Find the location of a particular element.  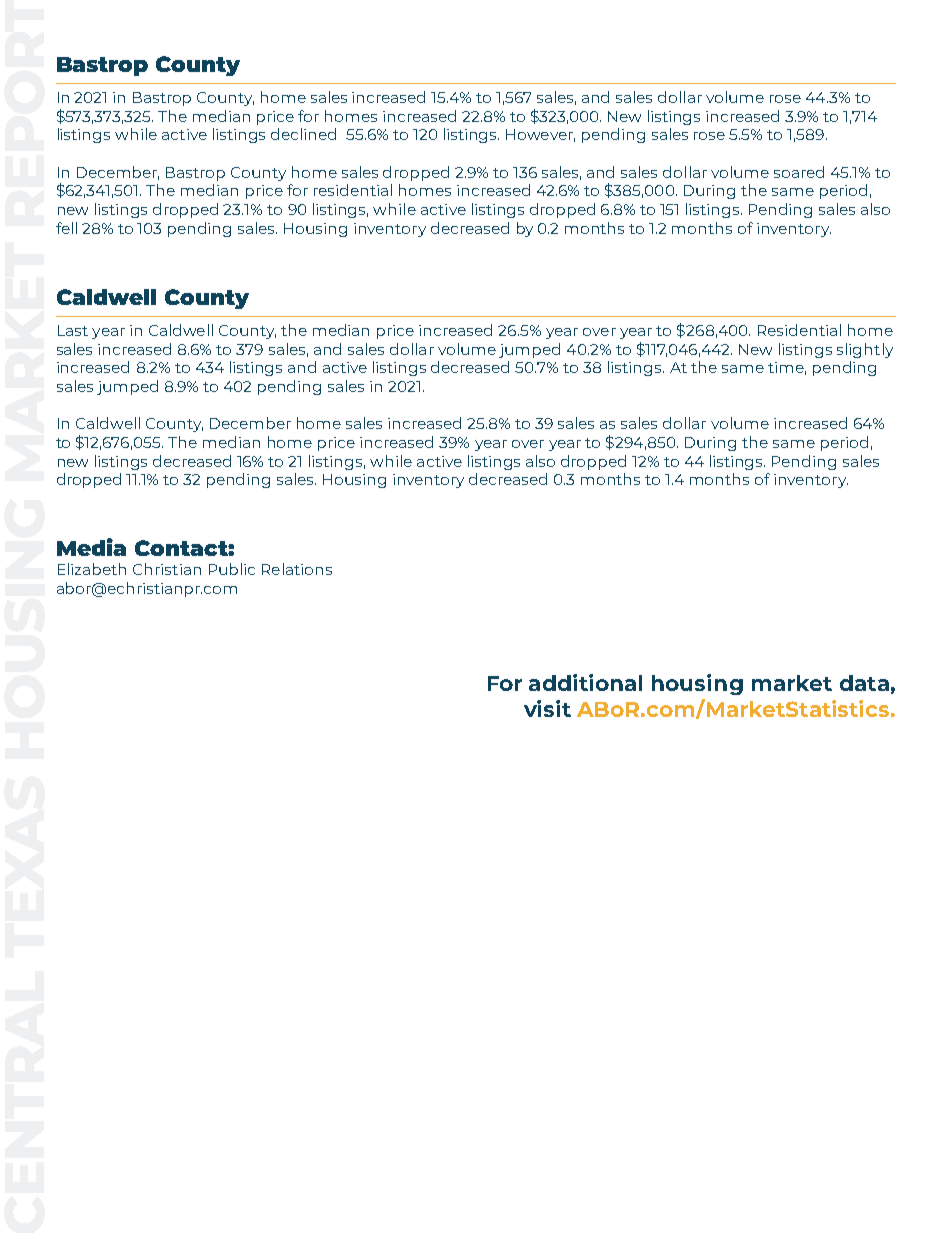

slightly is located at coordinates (865, 350).
